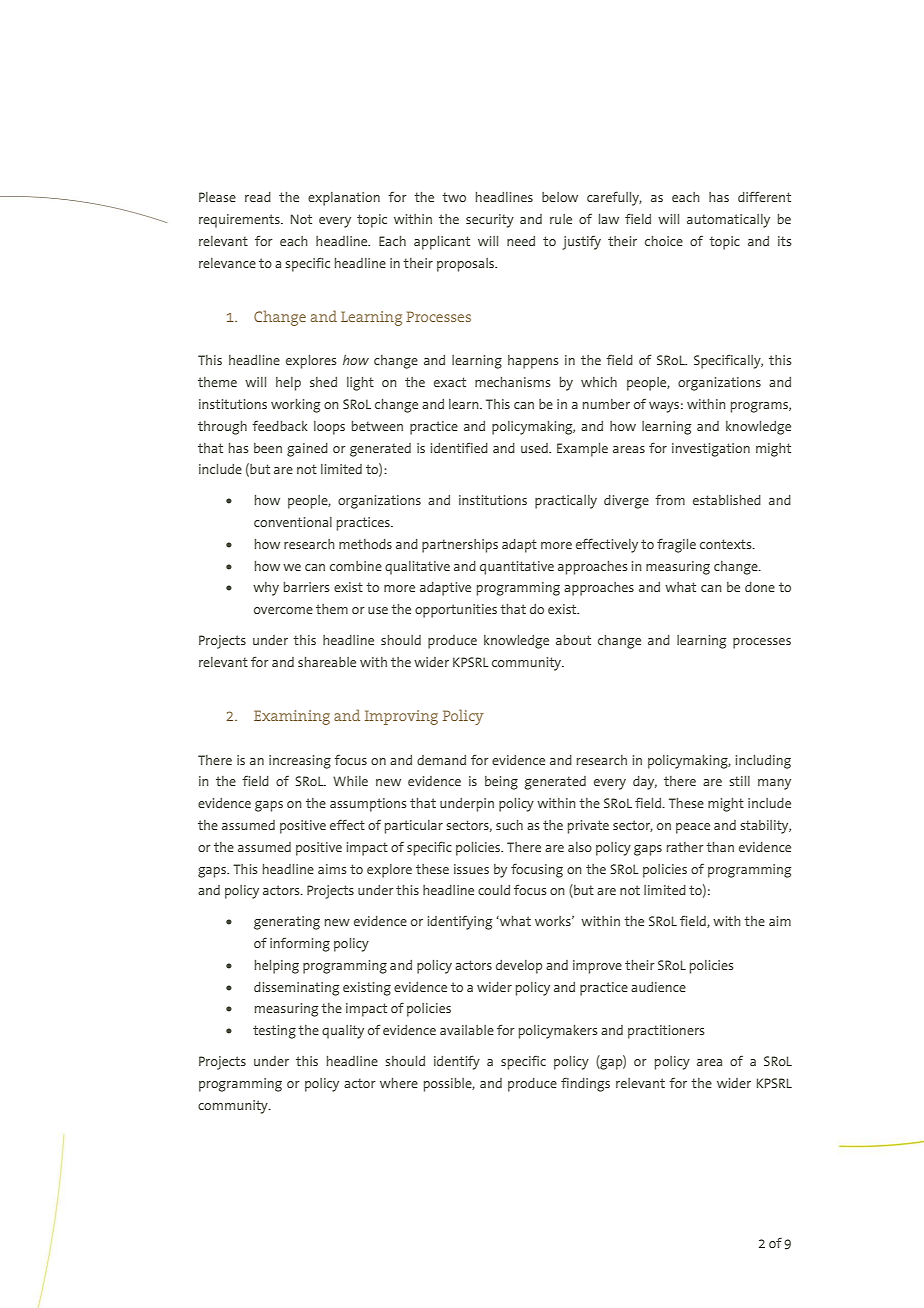  Describe the element at coordinates (287, 923) in the page. I see `generating` at that location.
